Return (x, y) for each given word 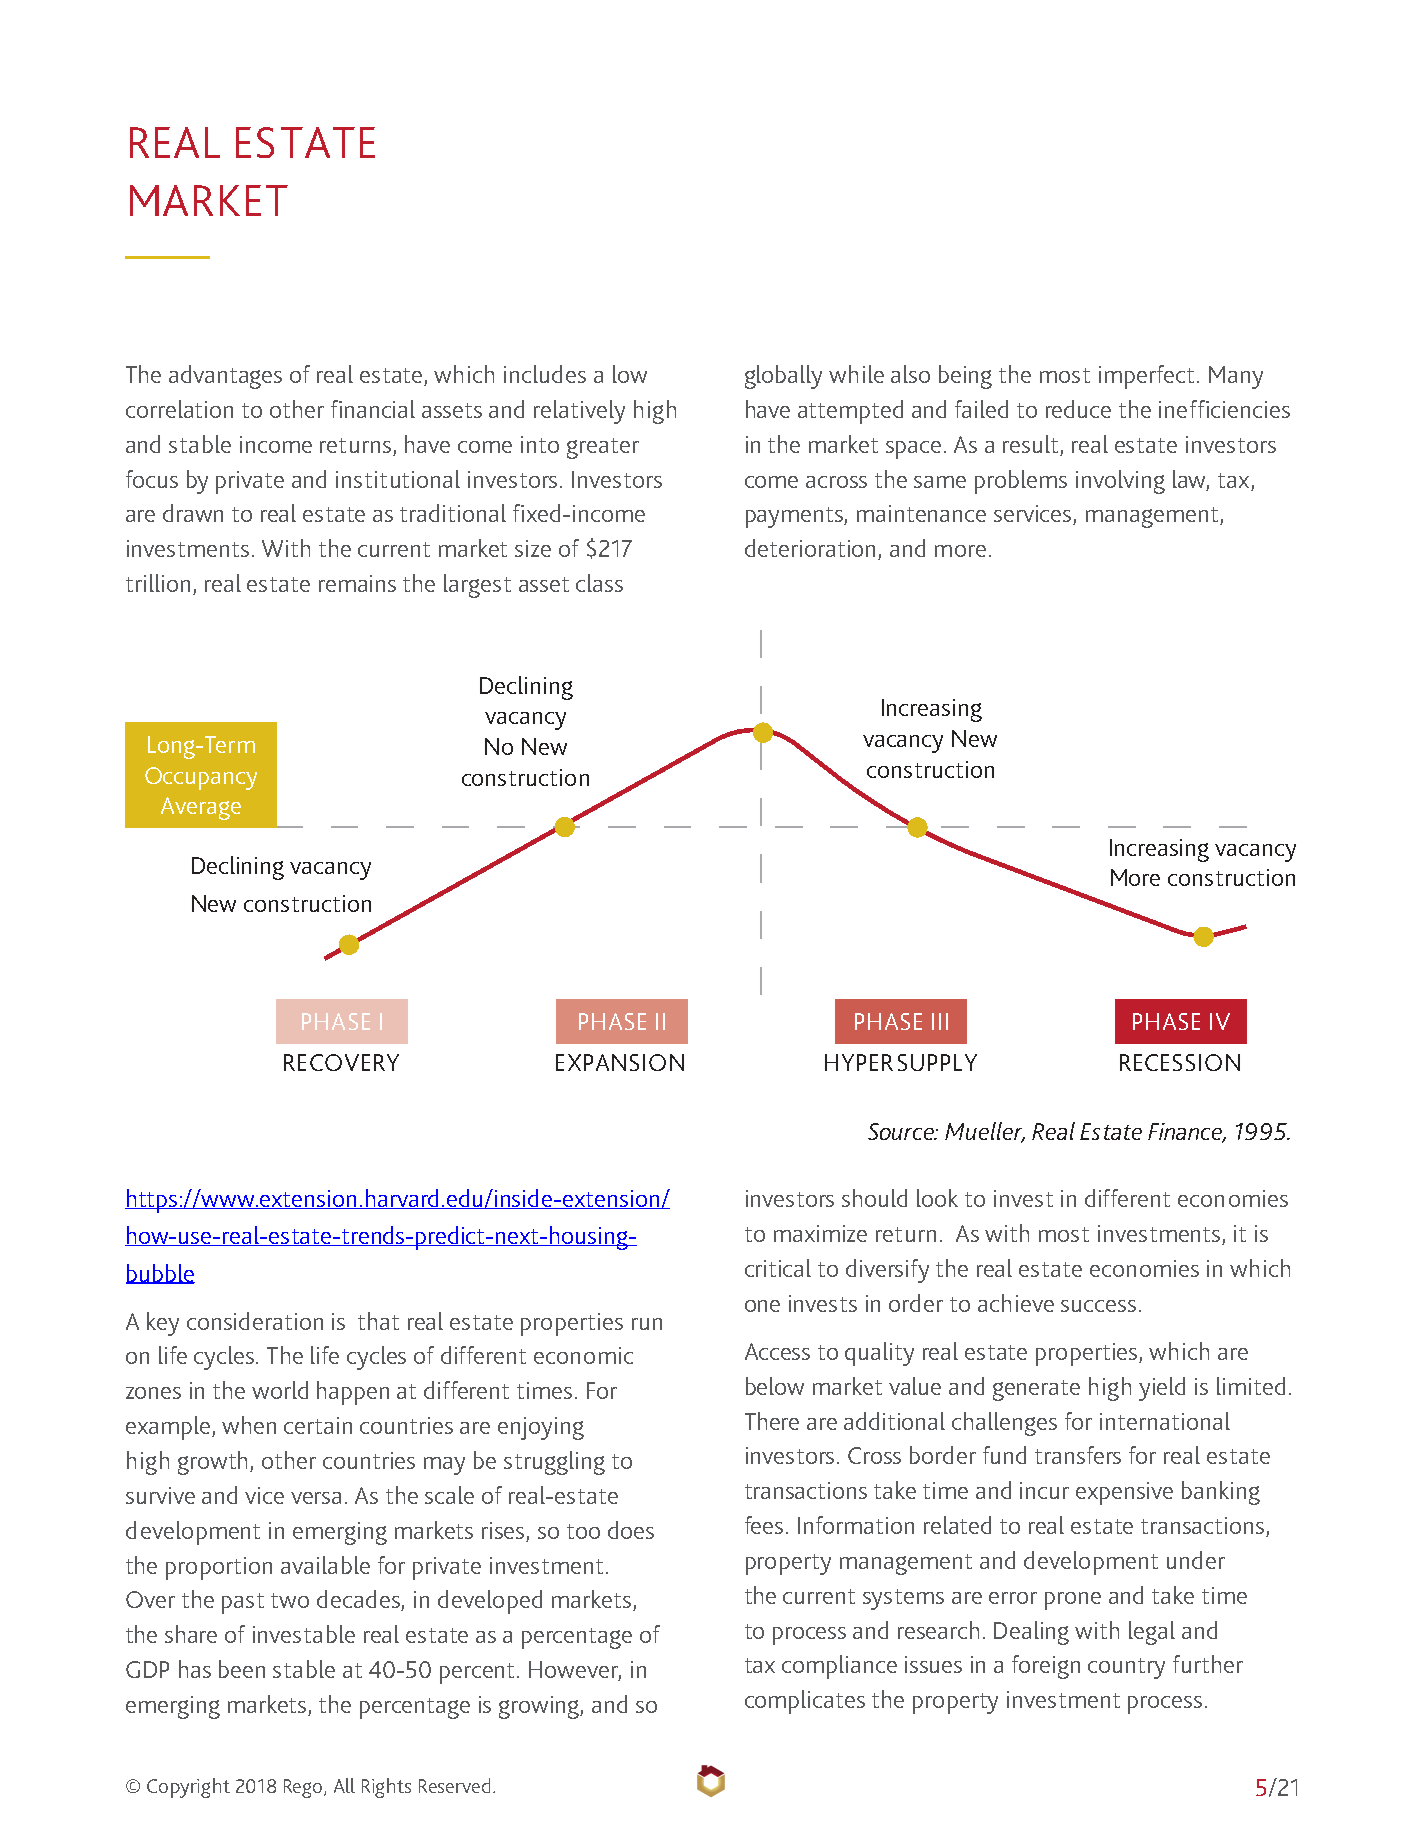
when (249, 1425)
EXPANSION (620, 1062)
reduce (1078, 409)
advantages (225, 377)
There (772, 1421)
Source (902, 1131)
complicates (805, 1702)
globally (783, 377)
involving (1120, 482)
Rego (304, 1788)
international (1165, 1421)
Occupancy (201, 778)
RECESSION (1180, 1062)
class (599, 583)
